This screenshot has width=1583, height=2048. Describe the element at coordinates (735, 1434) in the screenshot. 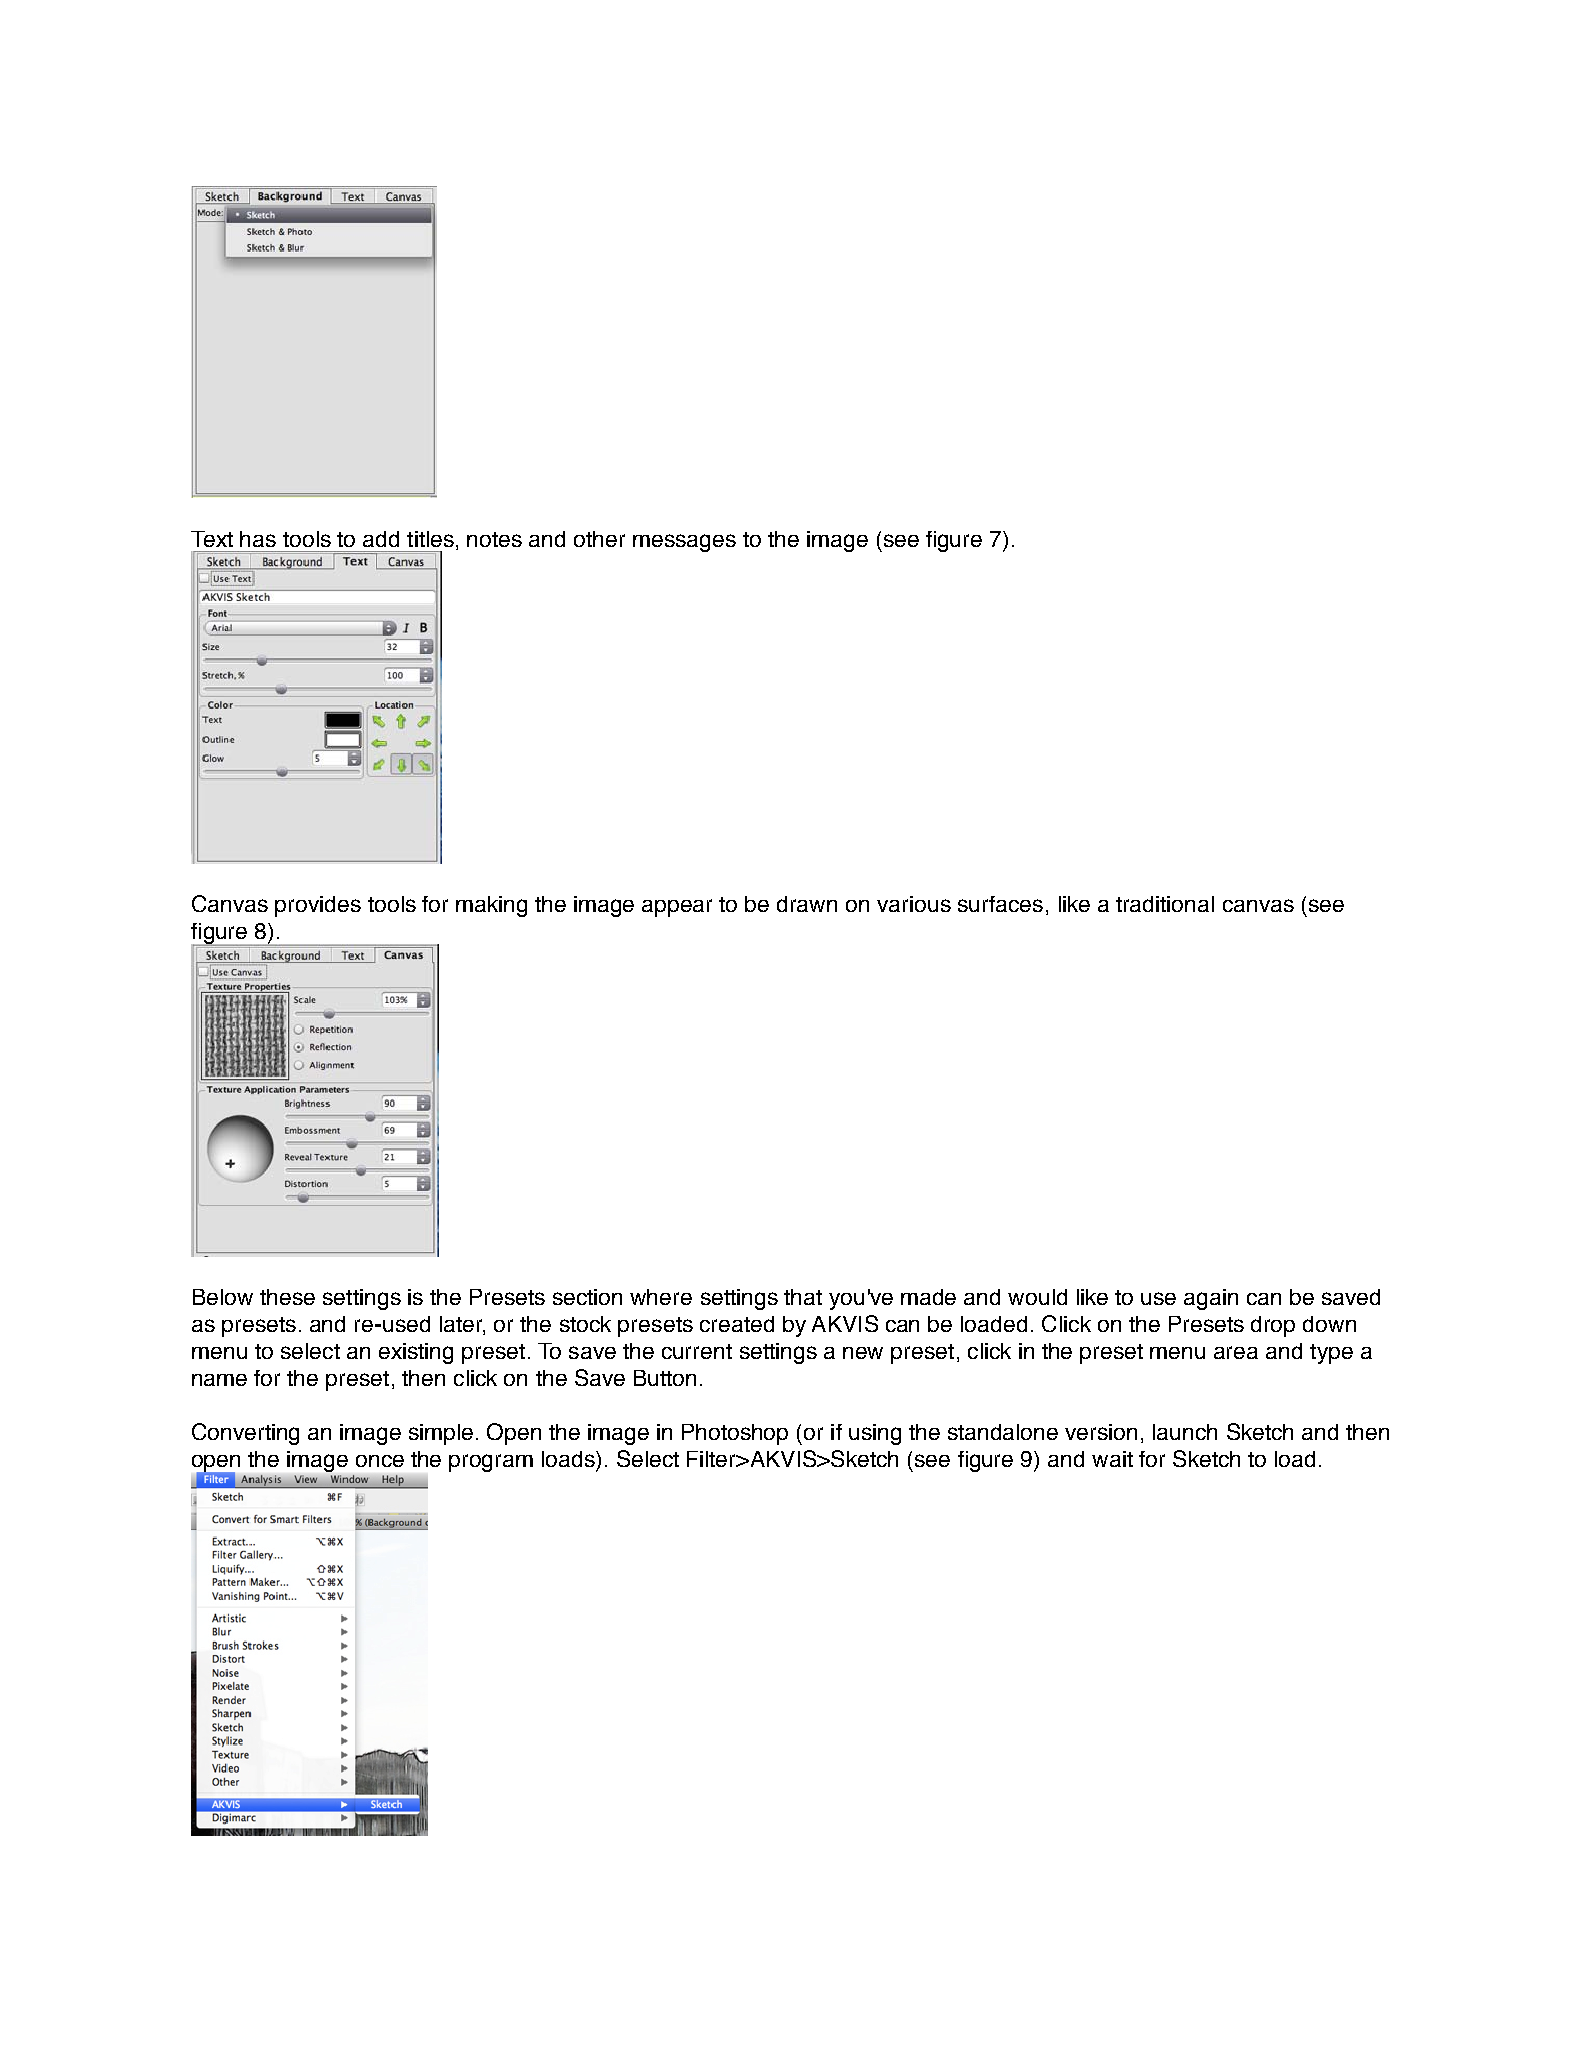

I see `Photoshop` at that location.
